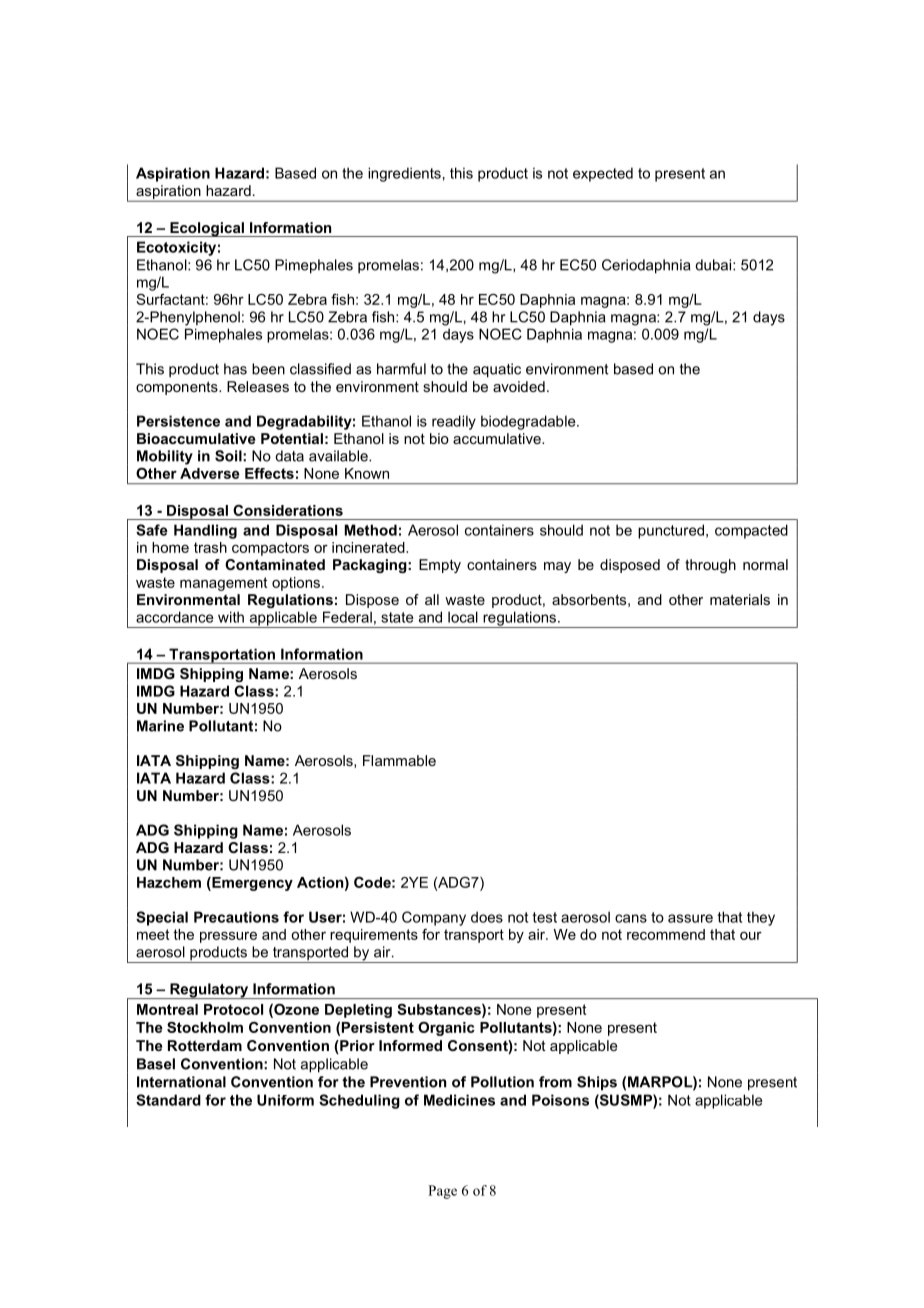 This screenshot has width=924, height=1308. I want to click on expected, so click(603, 174).
